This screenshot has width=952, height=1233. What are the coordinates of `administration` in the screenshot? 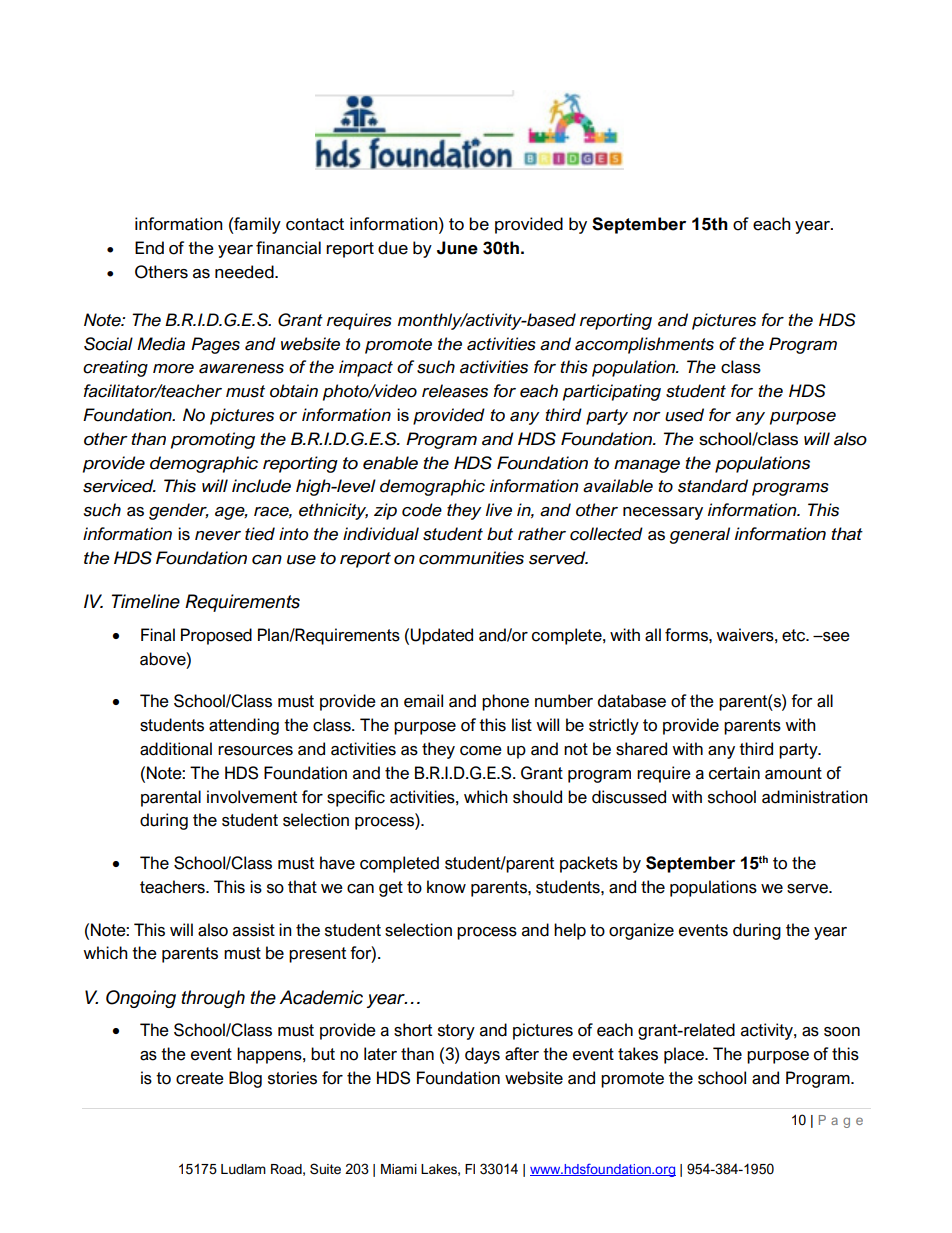 It's located at (815, 797).
